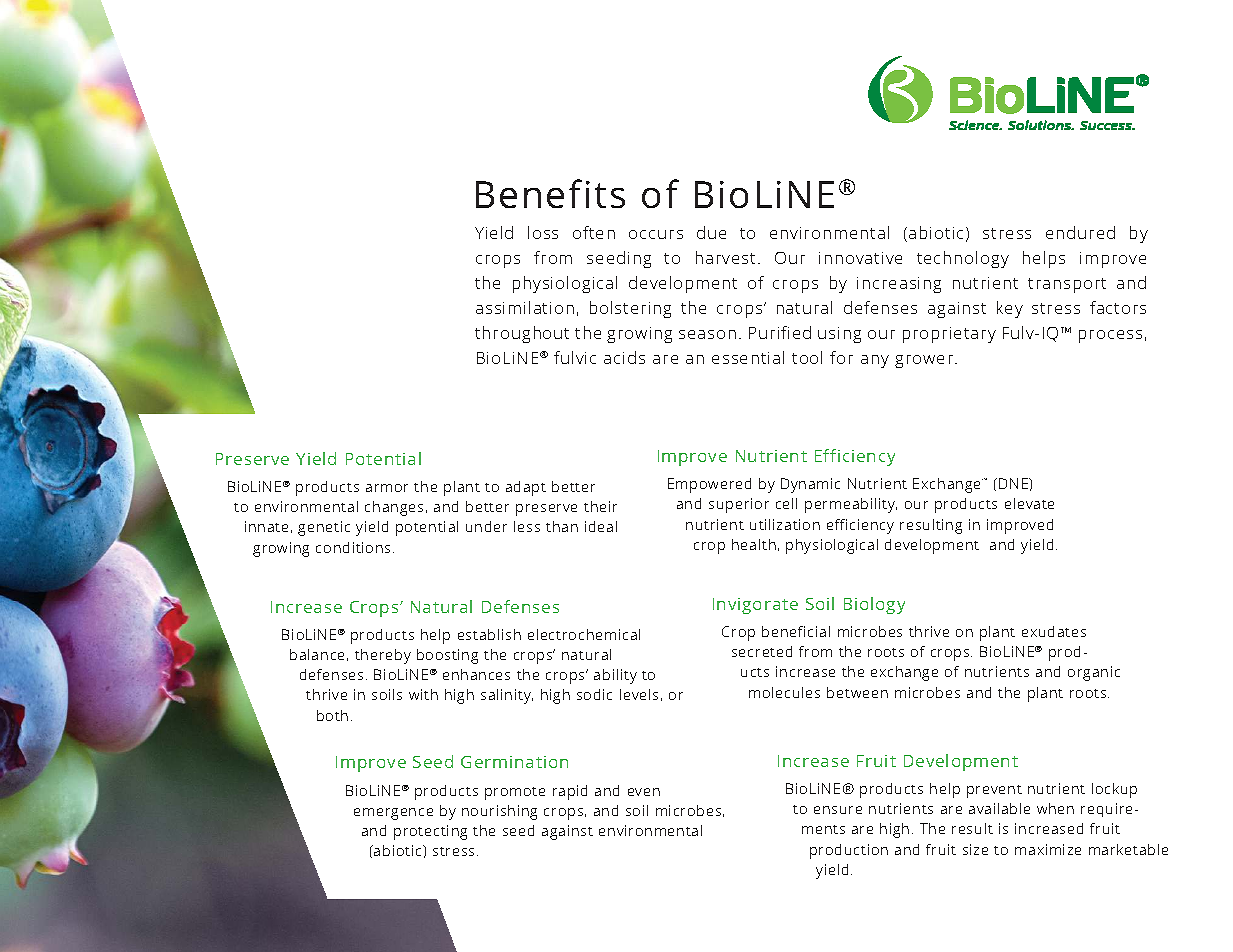 The image size is (1233, 952). I want to click on maximize, so click(1048, 849).
